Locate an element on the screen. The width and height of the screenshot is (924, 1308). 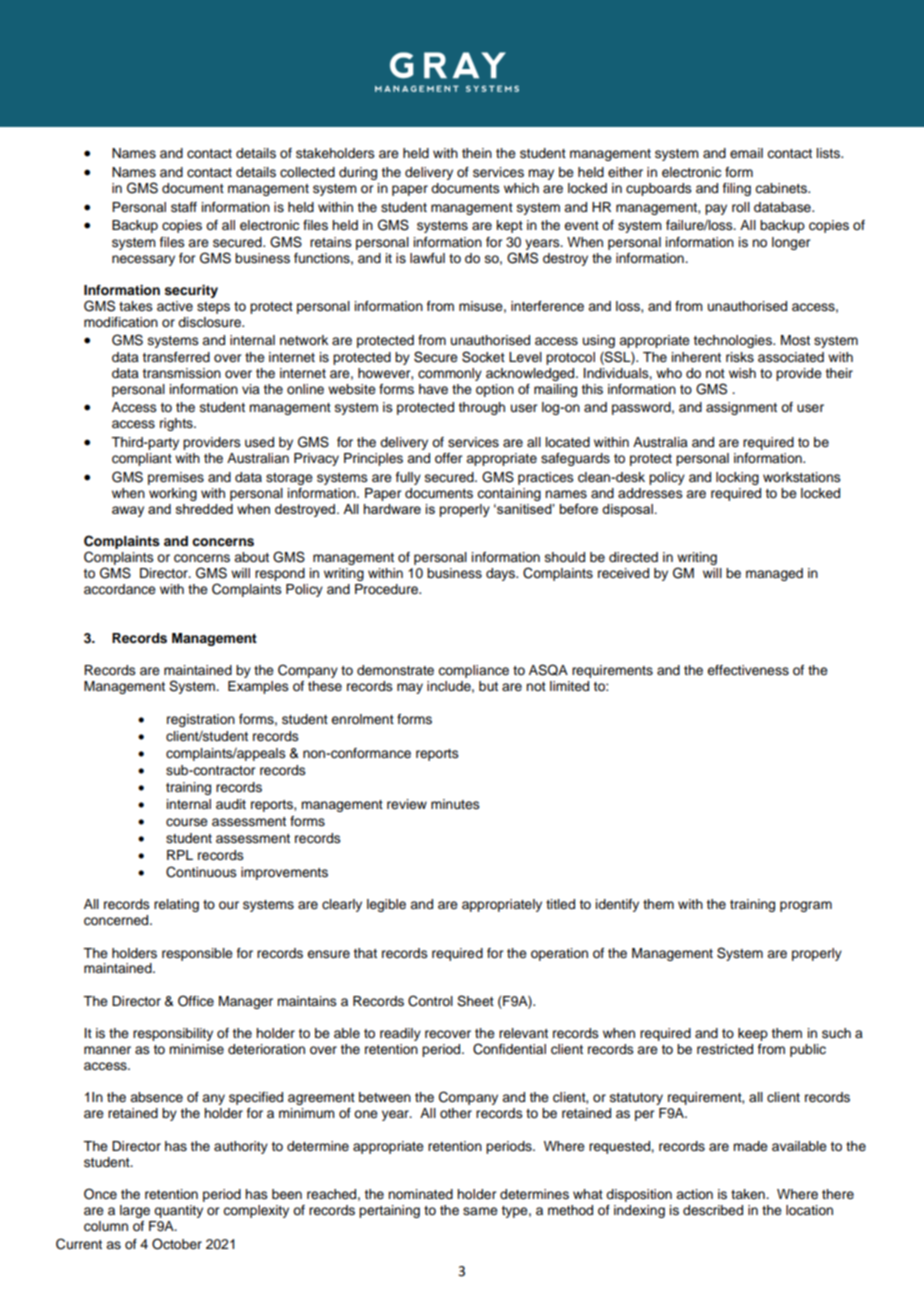
effectiveness is located at coordinates (748, 670).
